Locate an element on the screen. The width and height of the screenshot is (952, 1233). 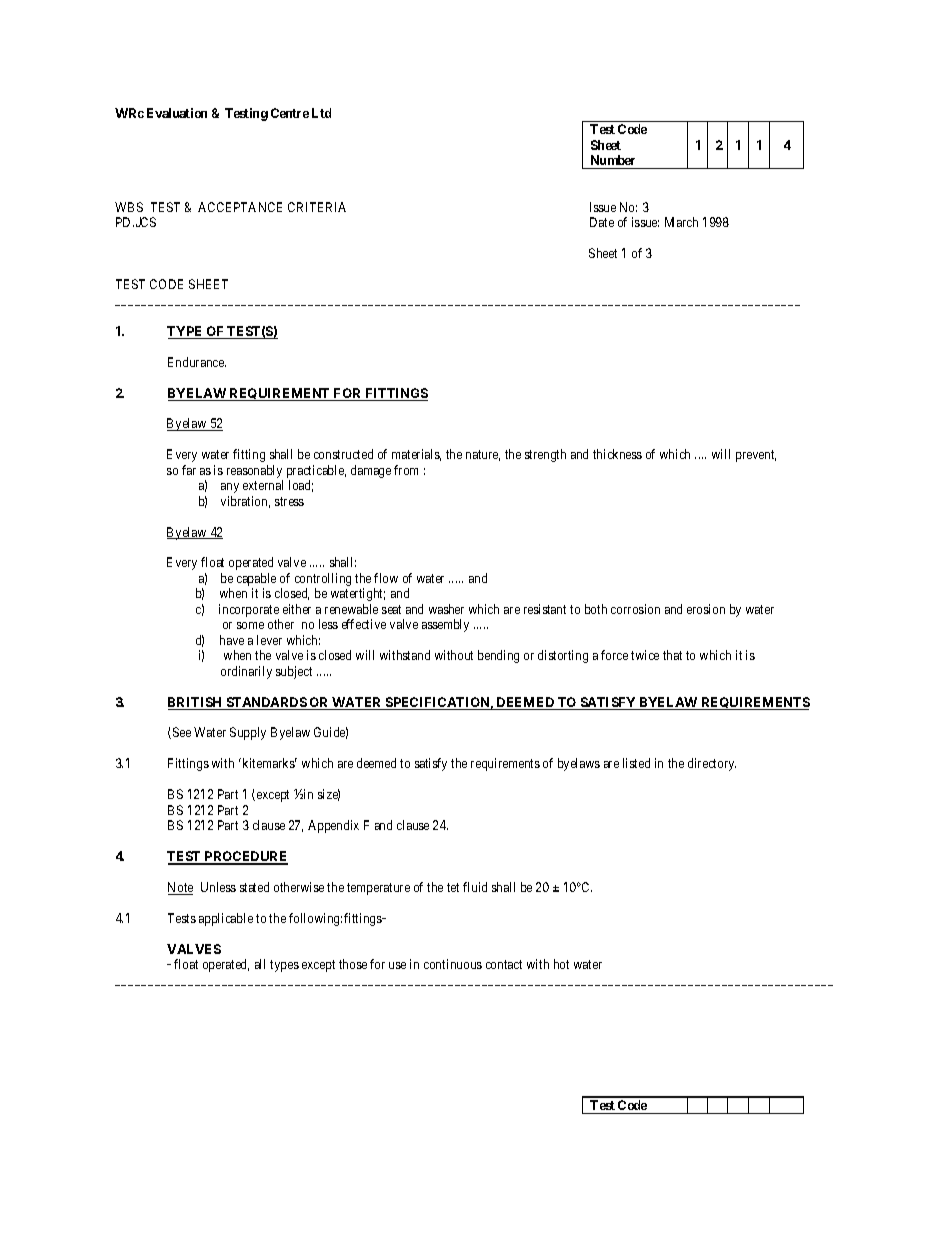
nature is located at coordinates (483, 455).
